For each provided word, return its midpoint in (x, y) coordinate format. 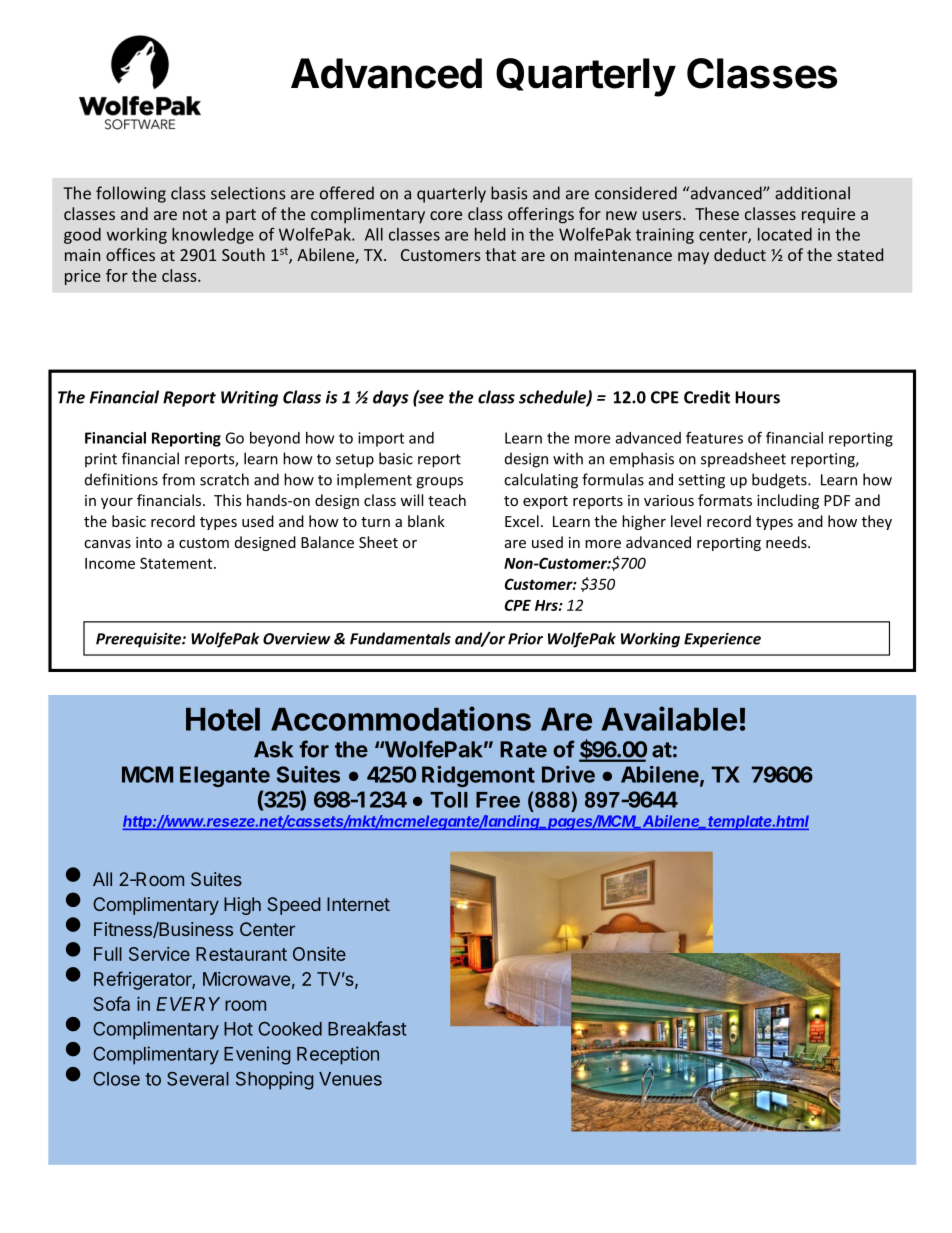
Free (498, 800)
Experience (722, 640)
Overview (297, 639)
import (381, 439)
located (785, 234)
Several (198, 1079)
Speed (294, 906)
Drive (568, 774)
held (490, 234)
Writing (249, 399)
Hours (757, 397)
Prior (525, 639)
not (195, 214)
